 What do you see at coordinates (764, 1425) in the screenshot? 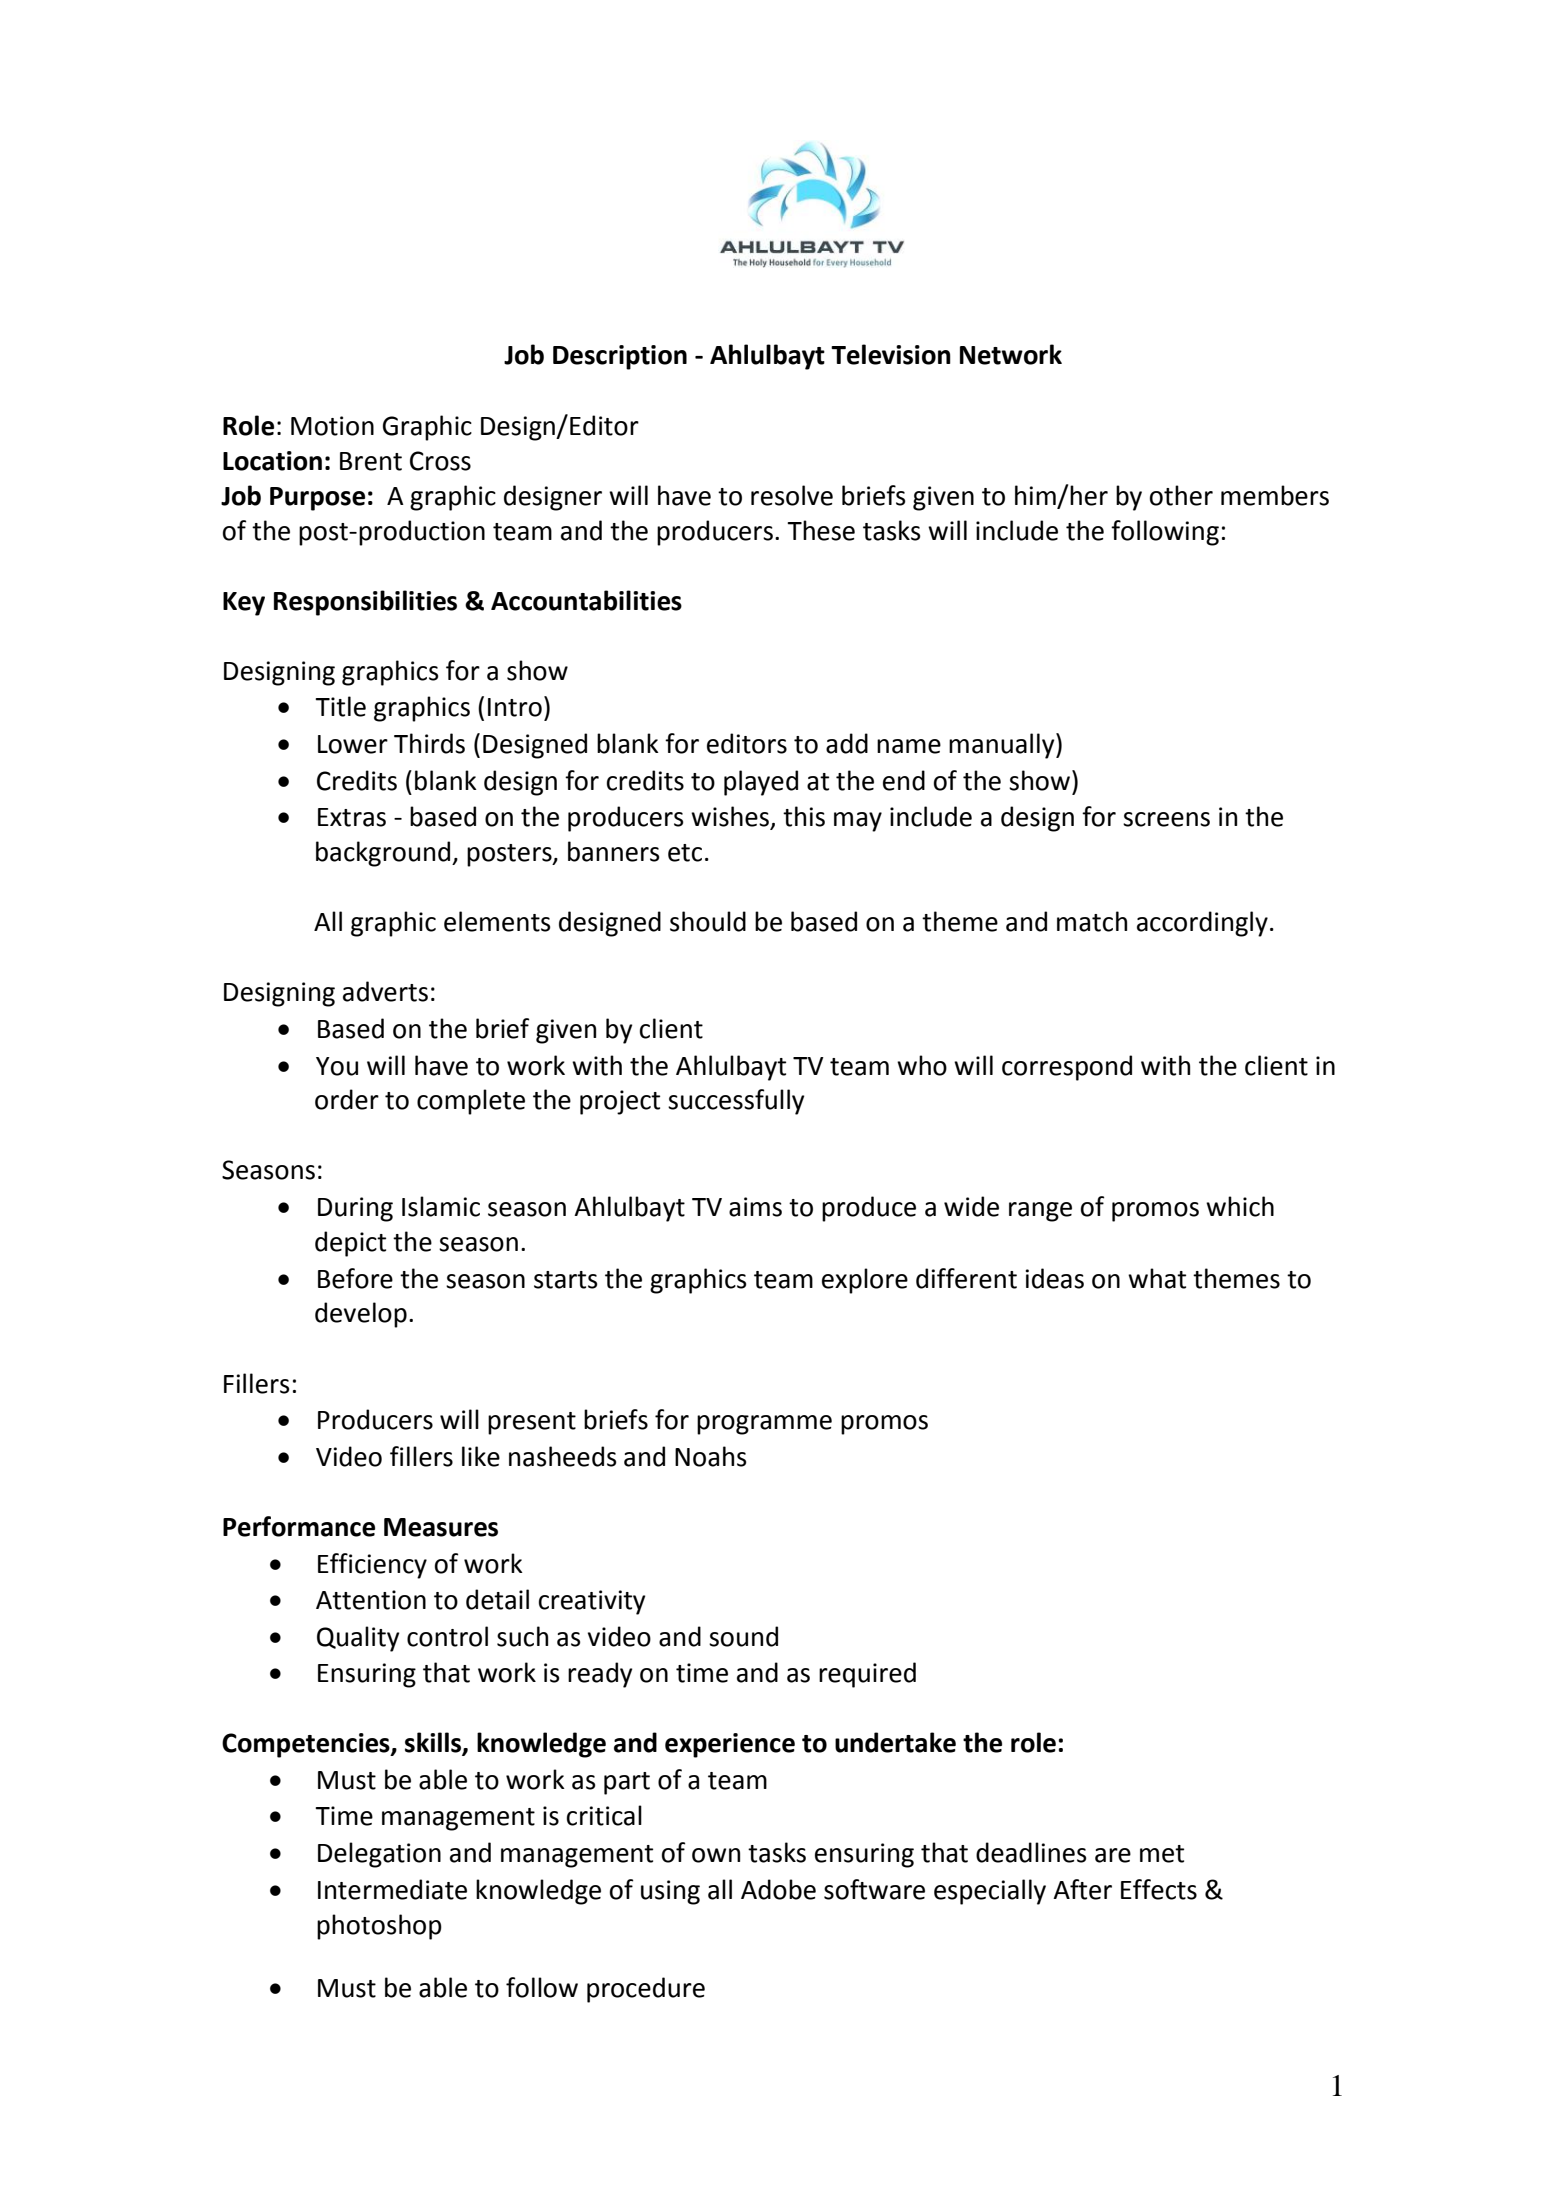
I see `programme` at bounding box center [764, 1425].
